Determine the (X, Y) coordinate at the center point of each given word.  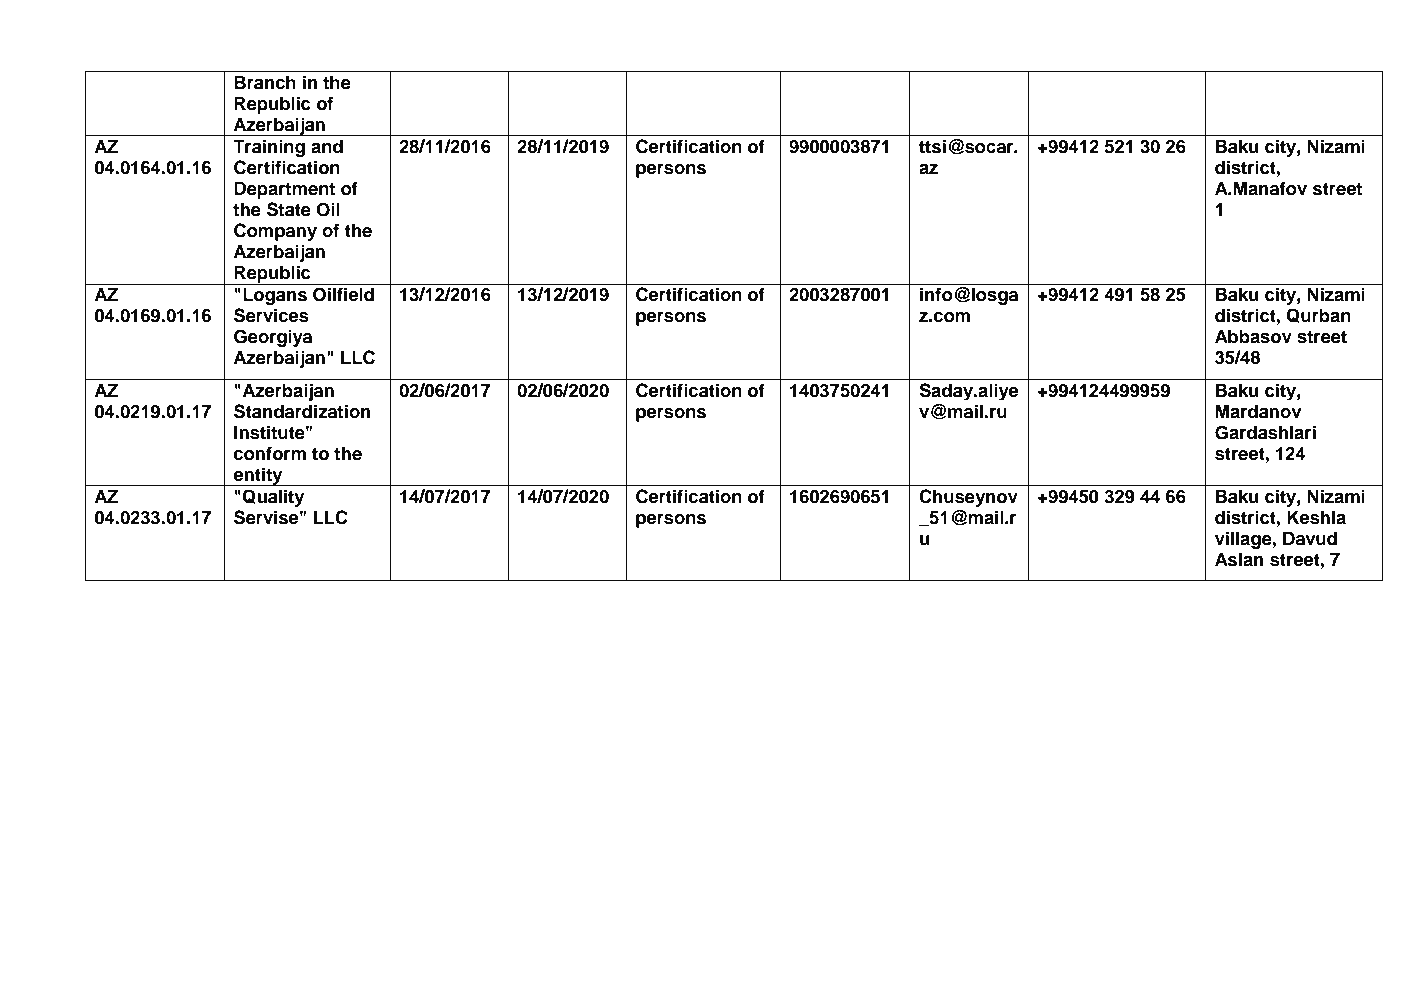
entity (258, 476)
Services (271, 315)
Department (284, 190)
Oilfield (343, 294)
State (289, 209)
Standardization (302, 411)
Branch (265, 82)
